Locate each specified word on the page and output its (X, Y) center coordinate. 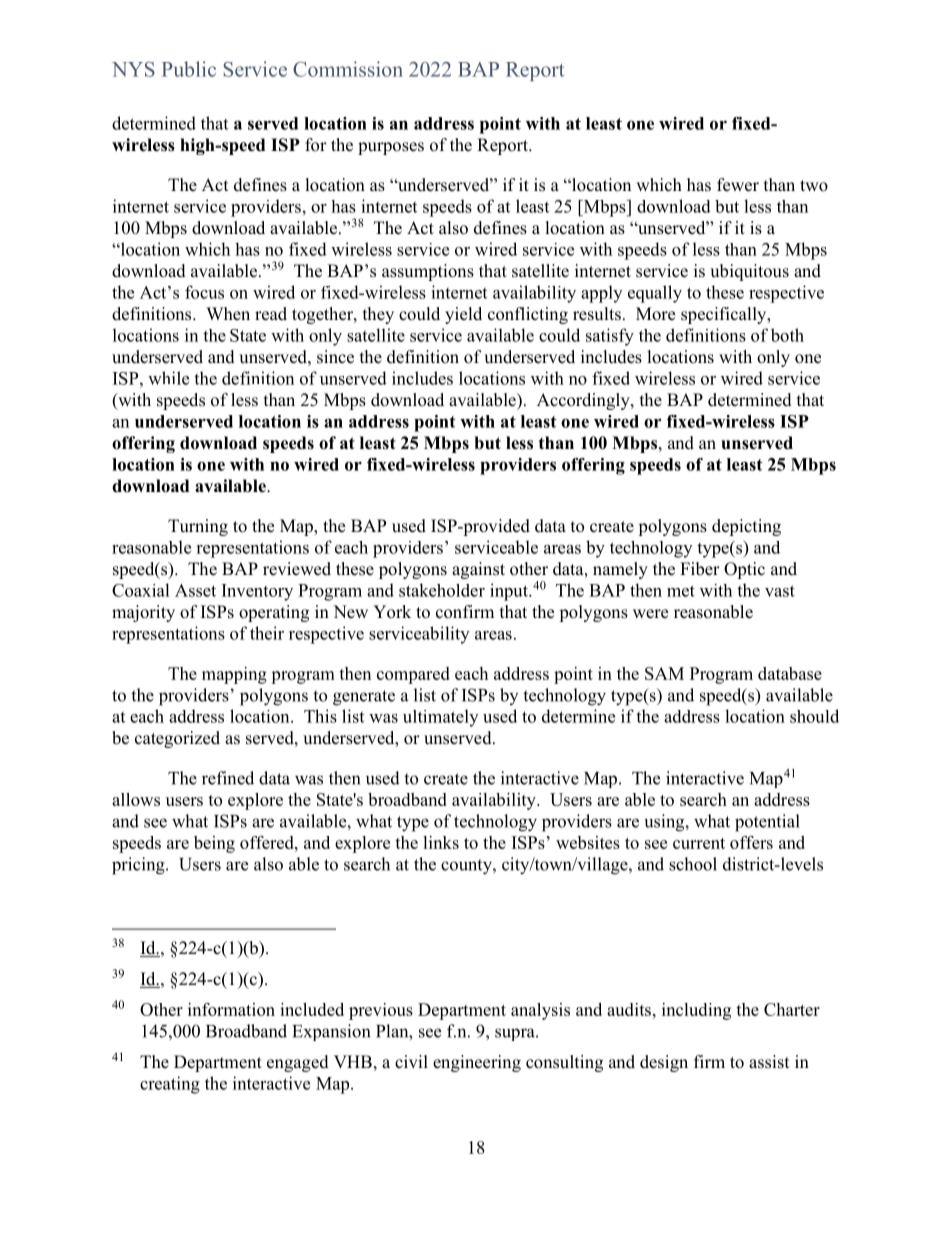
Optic (744, 570)
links (441, 842)
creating (170, 1085)
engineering (477, 1063)
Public (189, 69)
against (478, 570)
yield (463, 315)
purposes (391, 148)
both (787, 335)
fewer (738, 185)
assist (769, 1062)
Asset (195, 590)
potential (767, 823)
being (214, 844)
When (228, 314)
